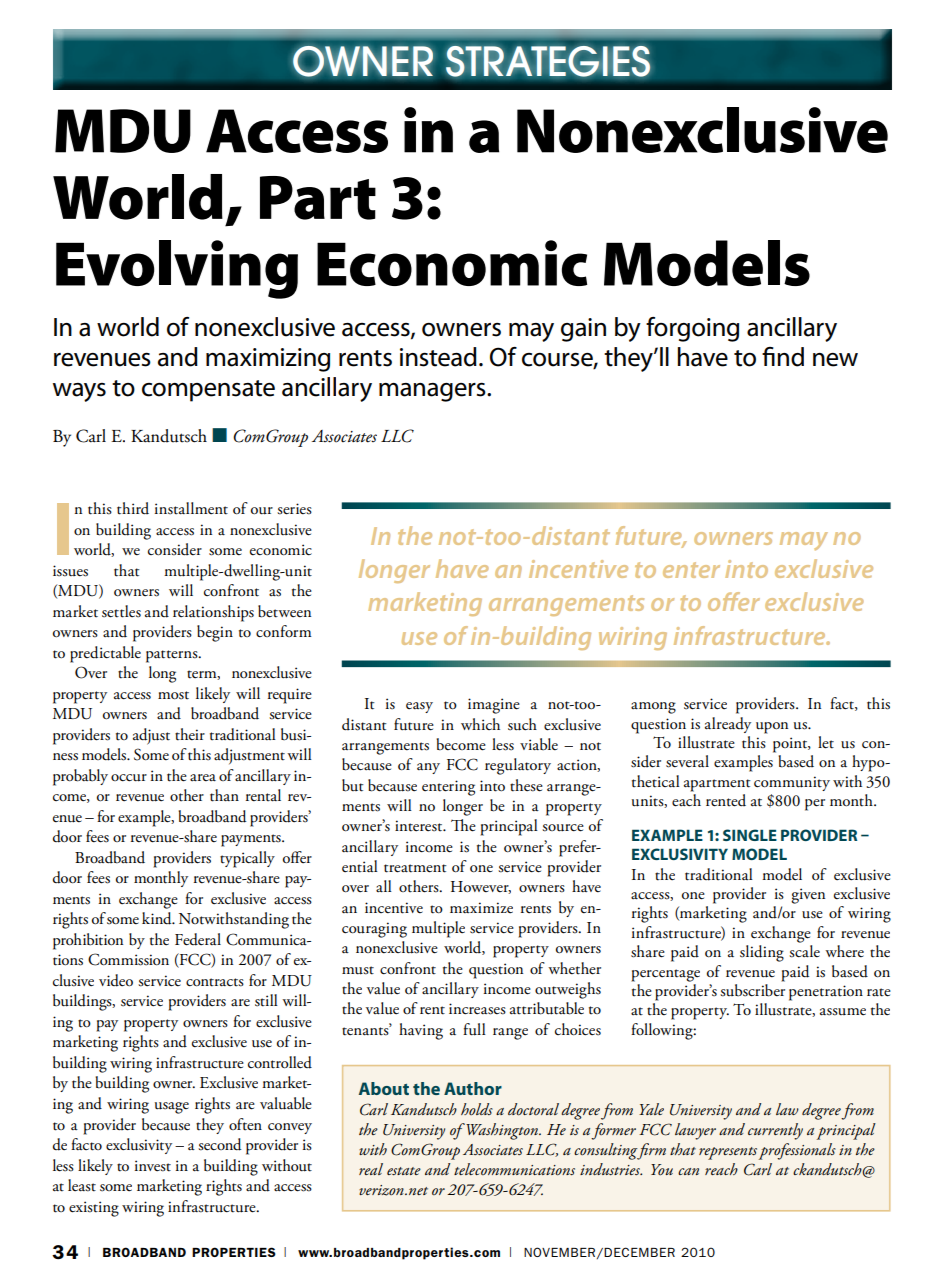 This image has width=943, height=1288. Describe the element at coordinates (177, 269) in the image. I see `Evolving` at that location.
